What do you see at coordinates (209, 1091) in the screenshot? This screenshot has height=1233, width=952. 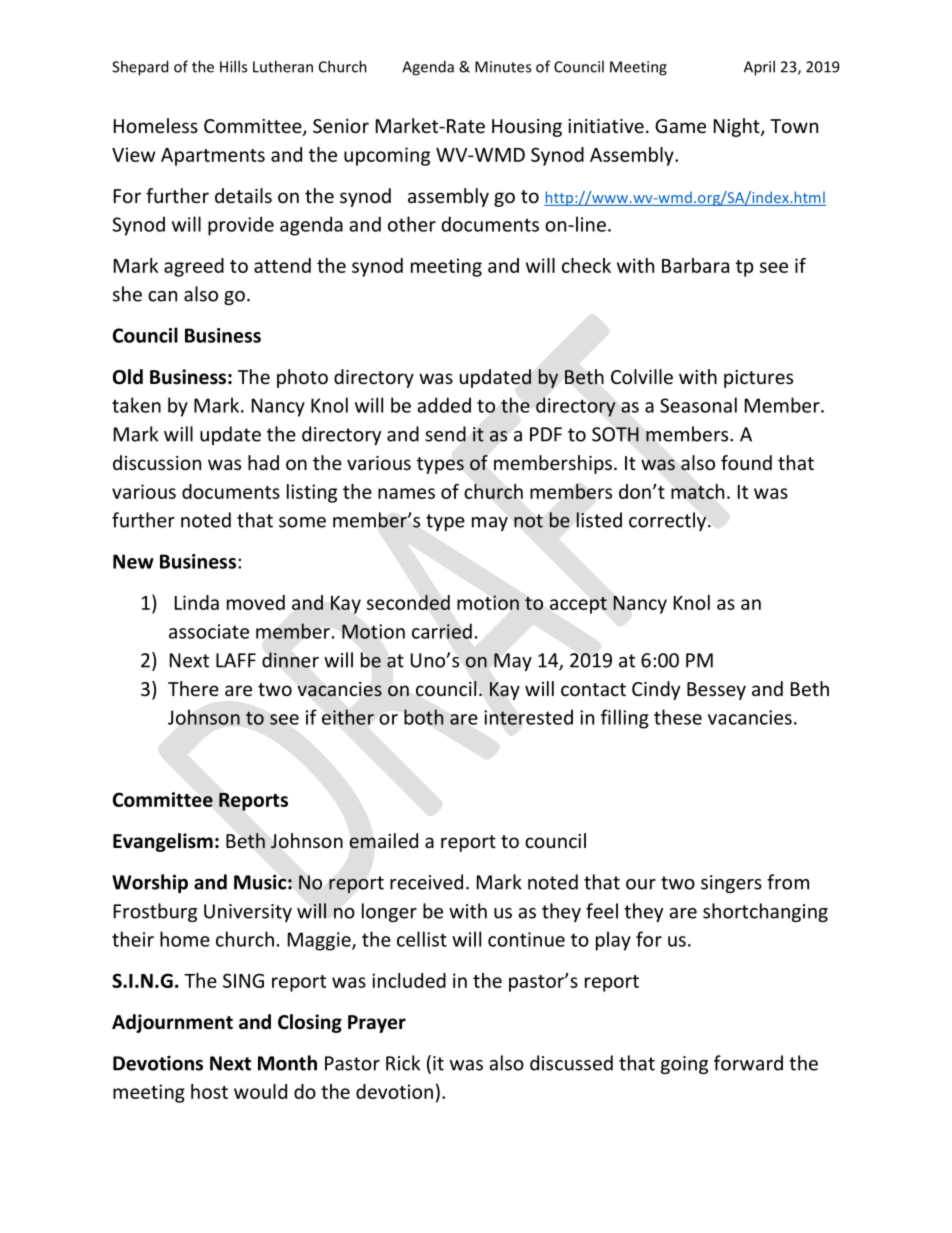 I see `host` at bounding box center [209, 1091].
